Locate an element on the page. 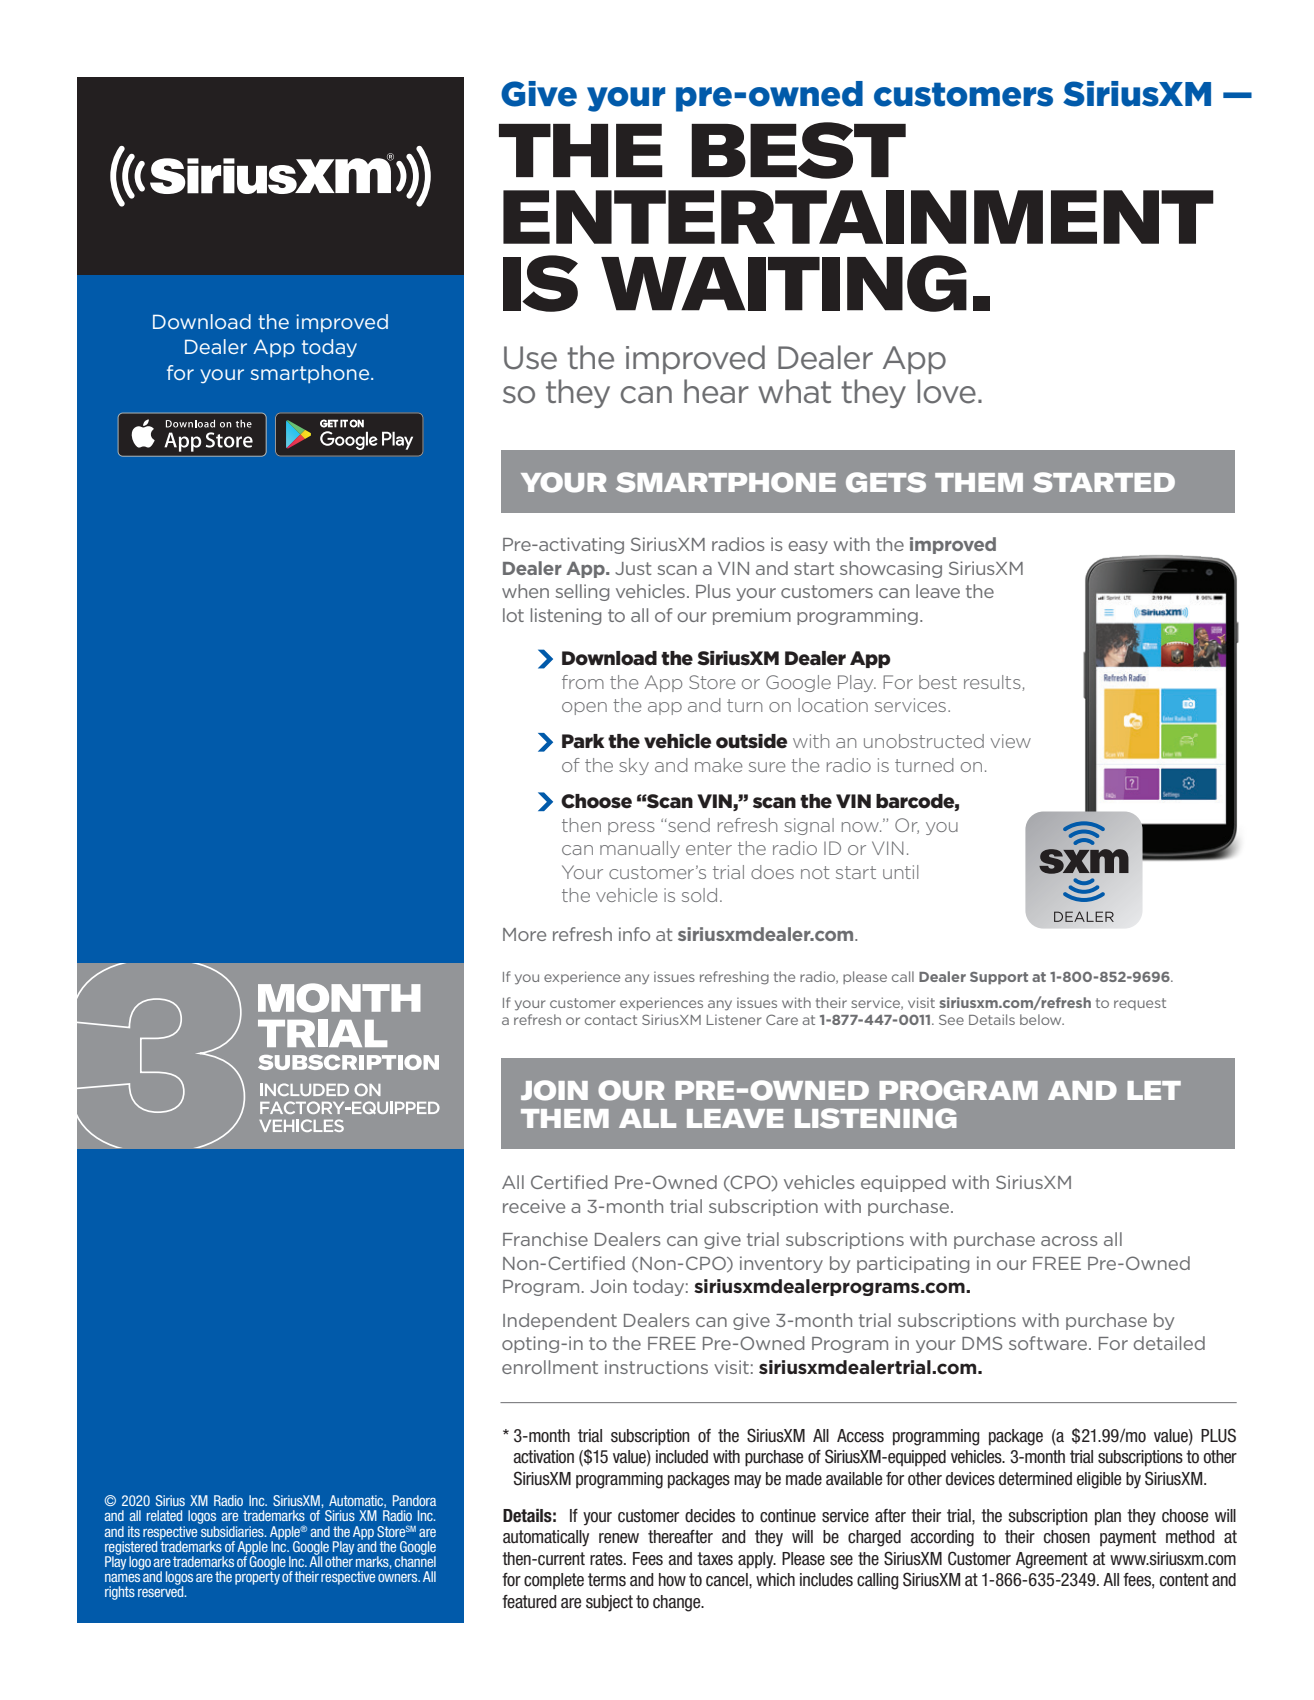 Image resolution: width=1314 pixels, height=1700 pixels. More is located at coordinates (524, 934).
